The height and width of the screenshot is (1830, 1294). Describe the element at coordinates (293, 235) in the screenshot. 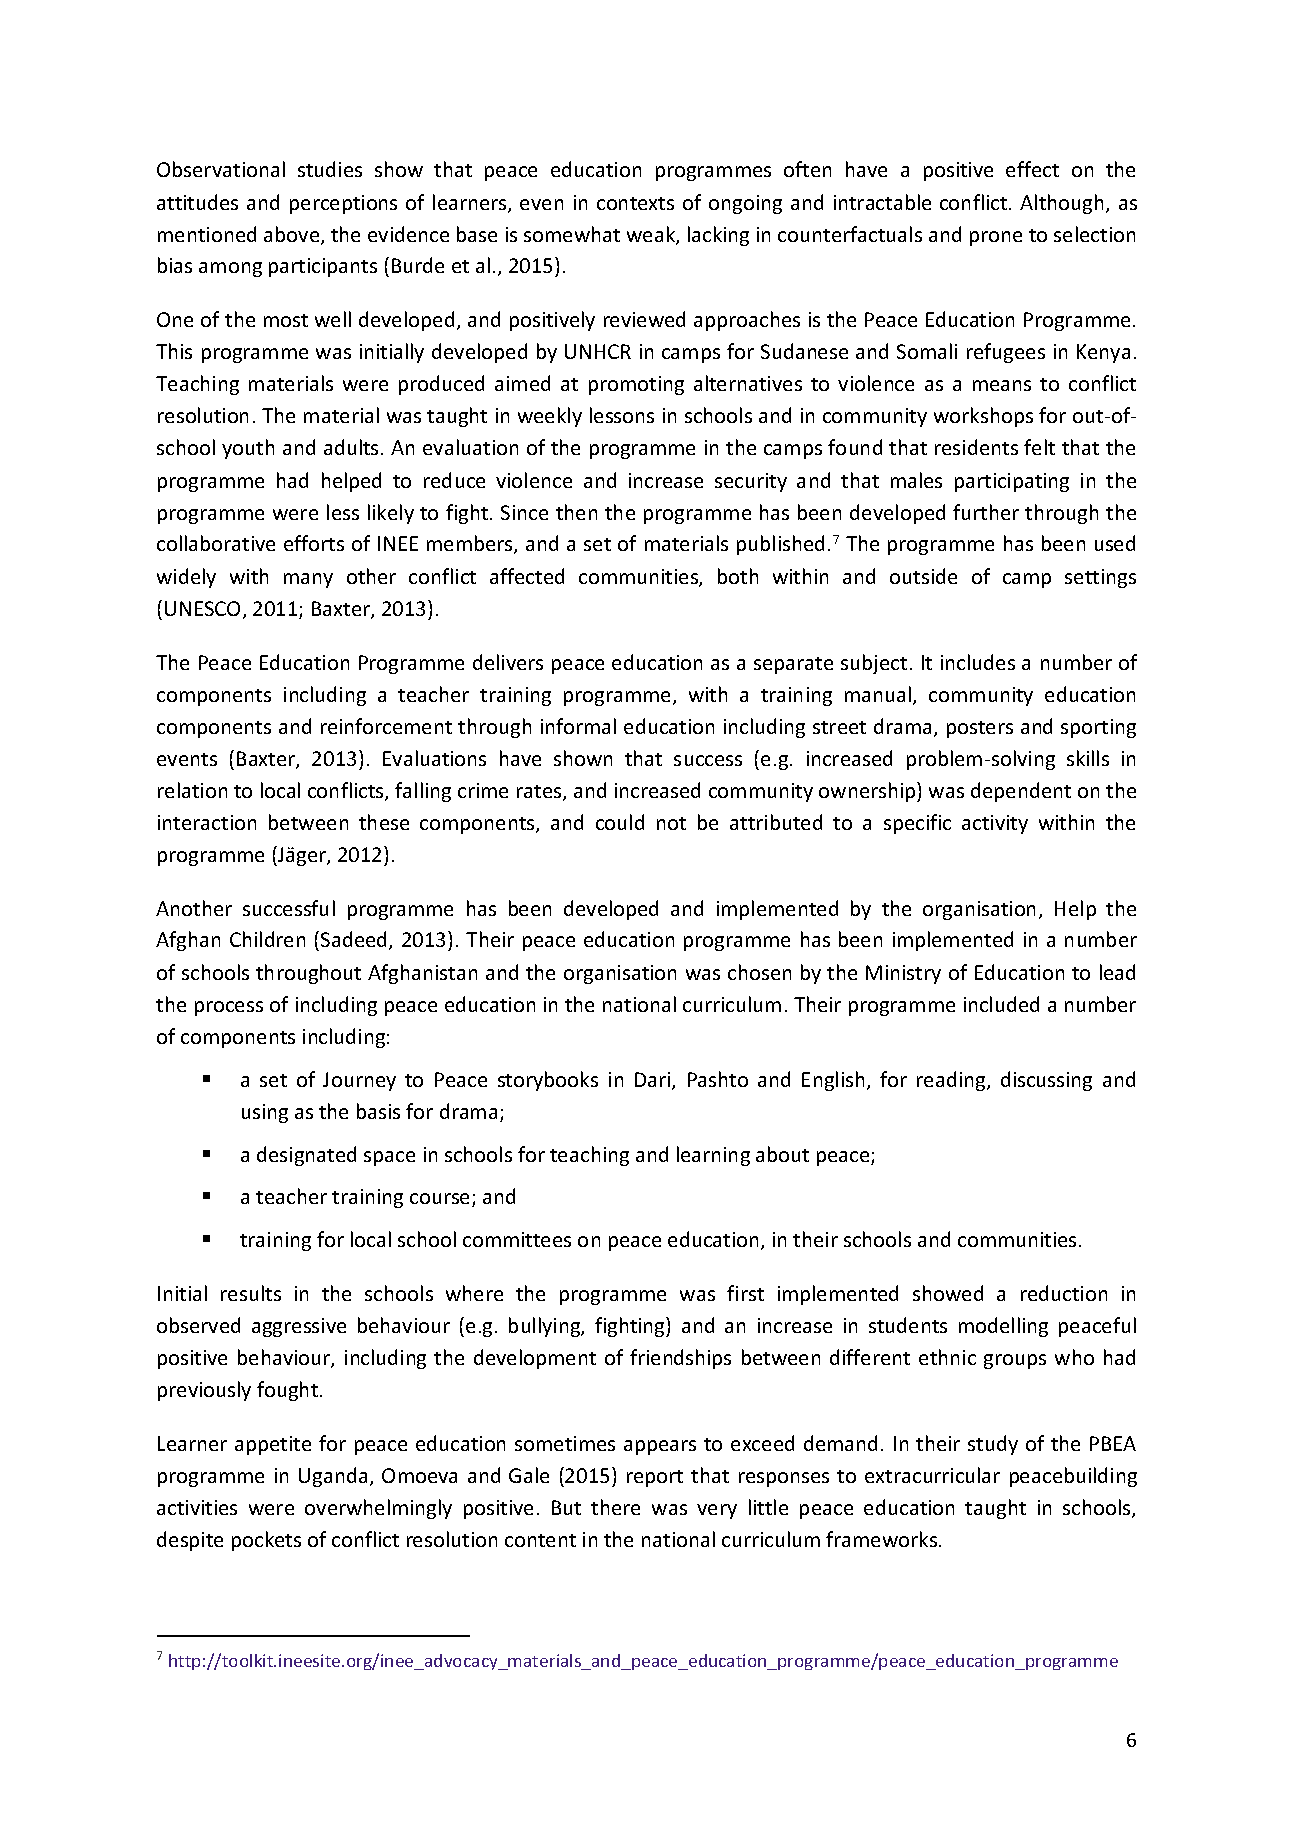

I see `above` at that location.
